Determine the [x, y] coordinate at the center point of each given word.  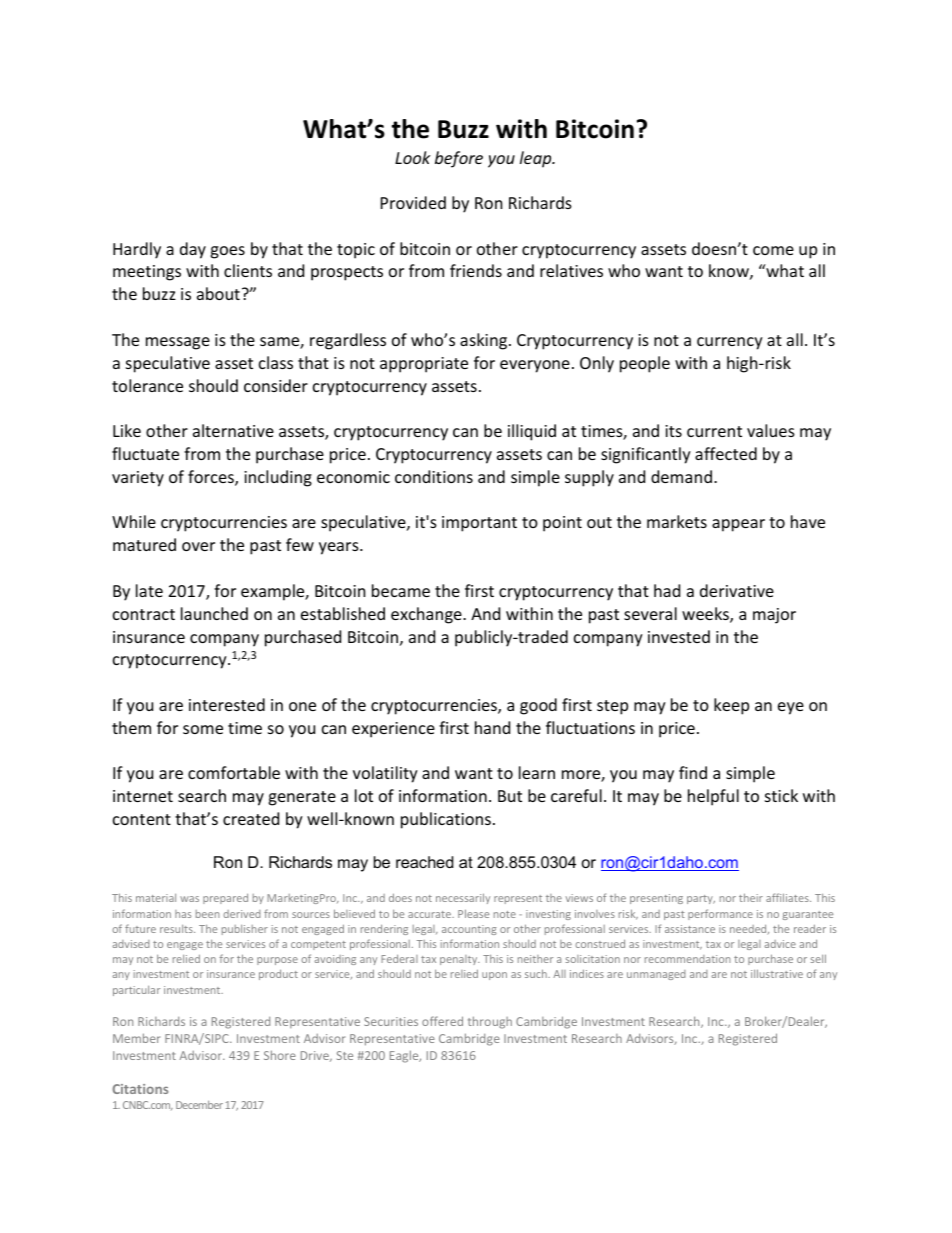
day [193, 250]
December [199, 1105]
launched [214, 613]
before [459, 159]
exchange [427, 615]
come [773, 250]
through [490, 1022]
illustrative [777, 973]
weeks [706, 615]
